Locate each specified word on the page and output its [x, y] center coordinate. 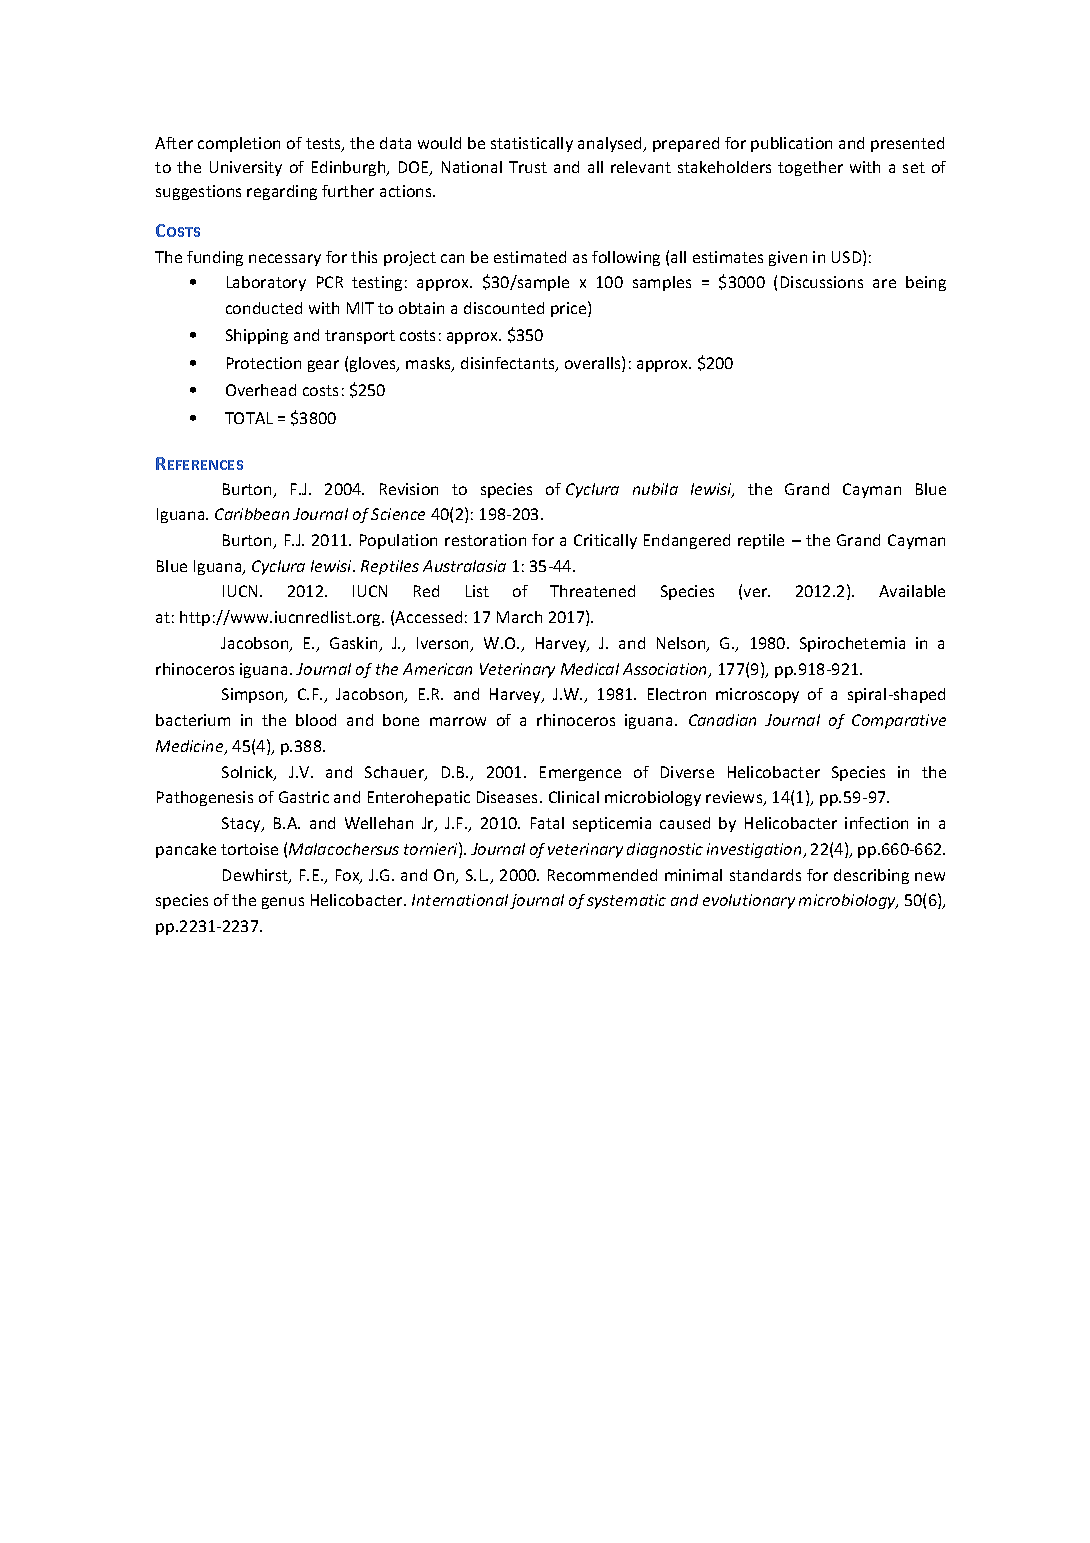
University [246, 168]
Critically [605, 541]
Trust [528, 167]
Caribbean [252, 514]
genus [283, 903]
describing [871, 876]
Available [912, 591]
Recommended [602, 875]
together [810, 168]
